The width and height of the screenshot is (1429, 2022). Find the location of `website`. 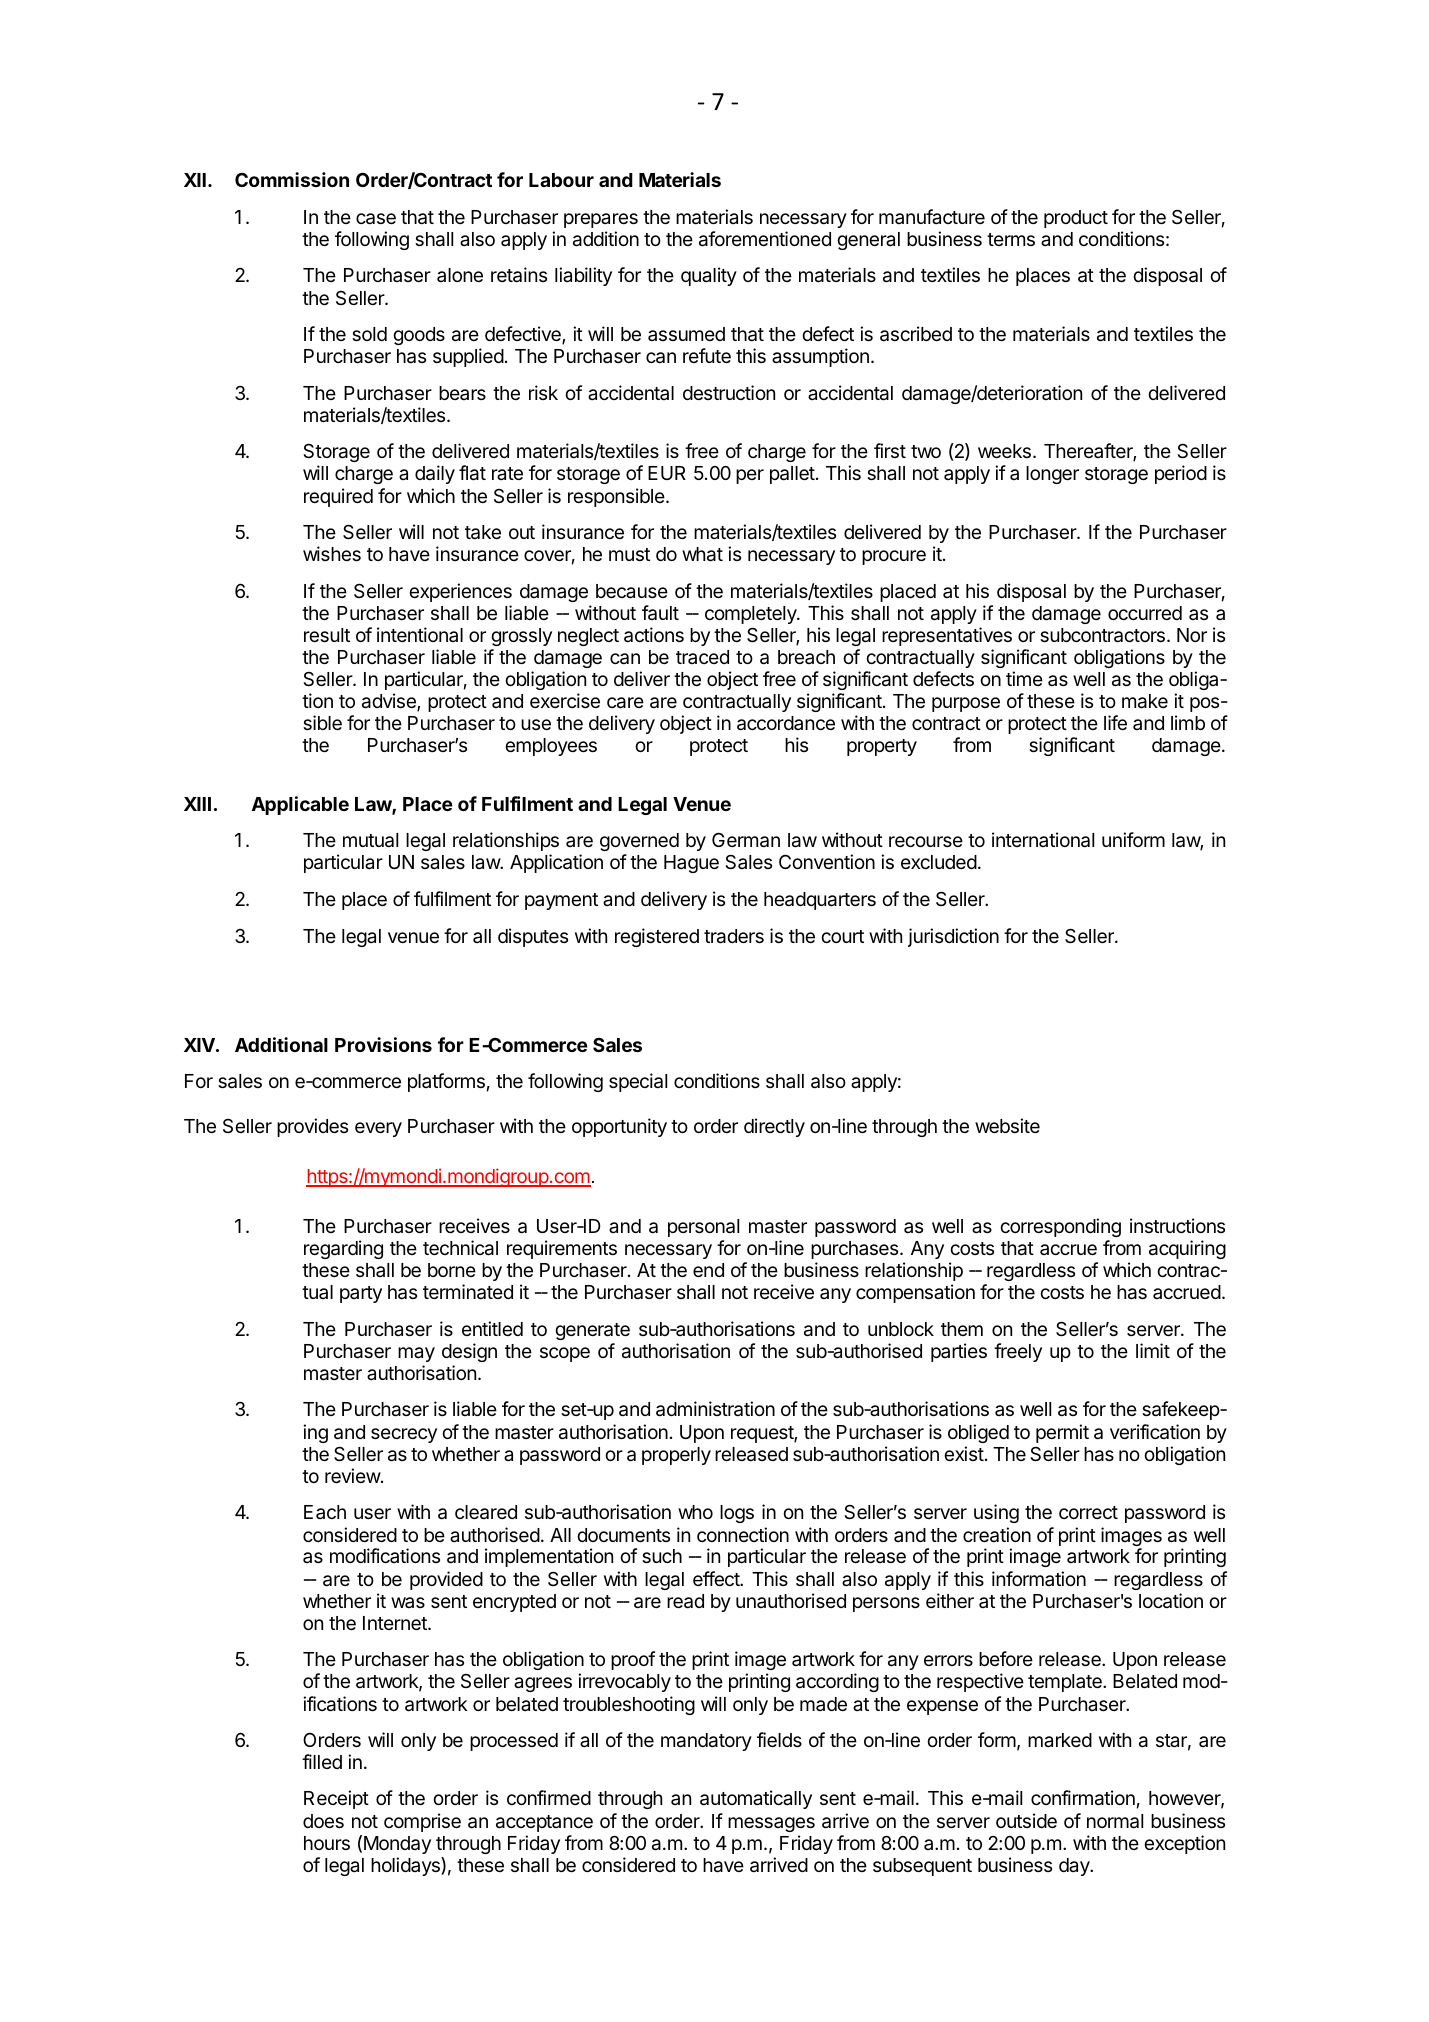

website is located at coordinates (1007, 1125).
